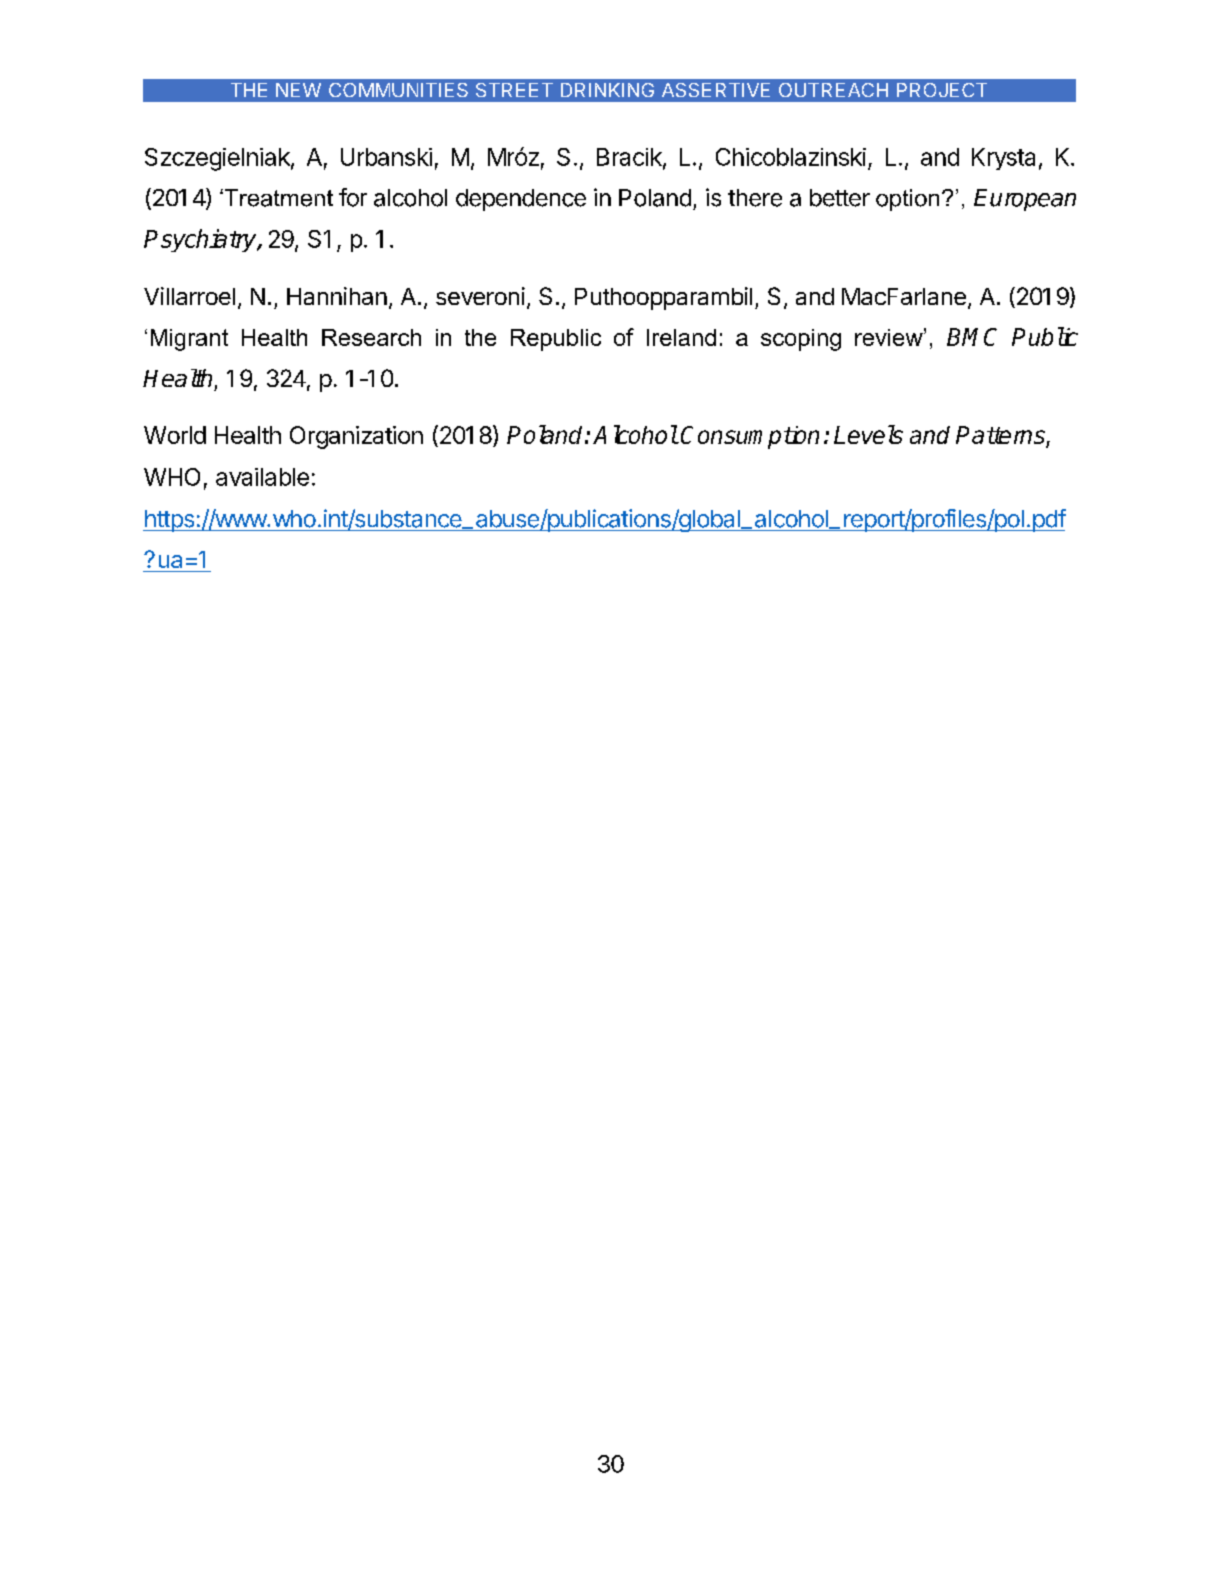 This screenshot has height=1577, width=1219. What do you see at coordinates (201, 240) in the screenshot?
I see `Psychiatry` at bounding box center [201, 240].
